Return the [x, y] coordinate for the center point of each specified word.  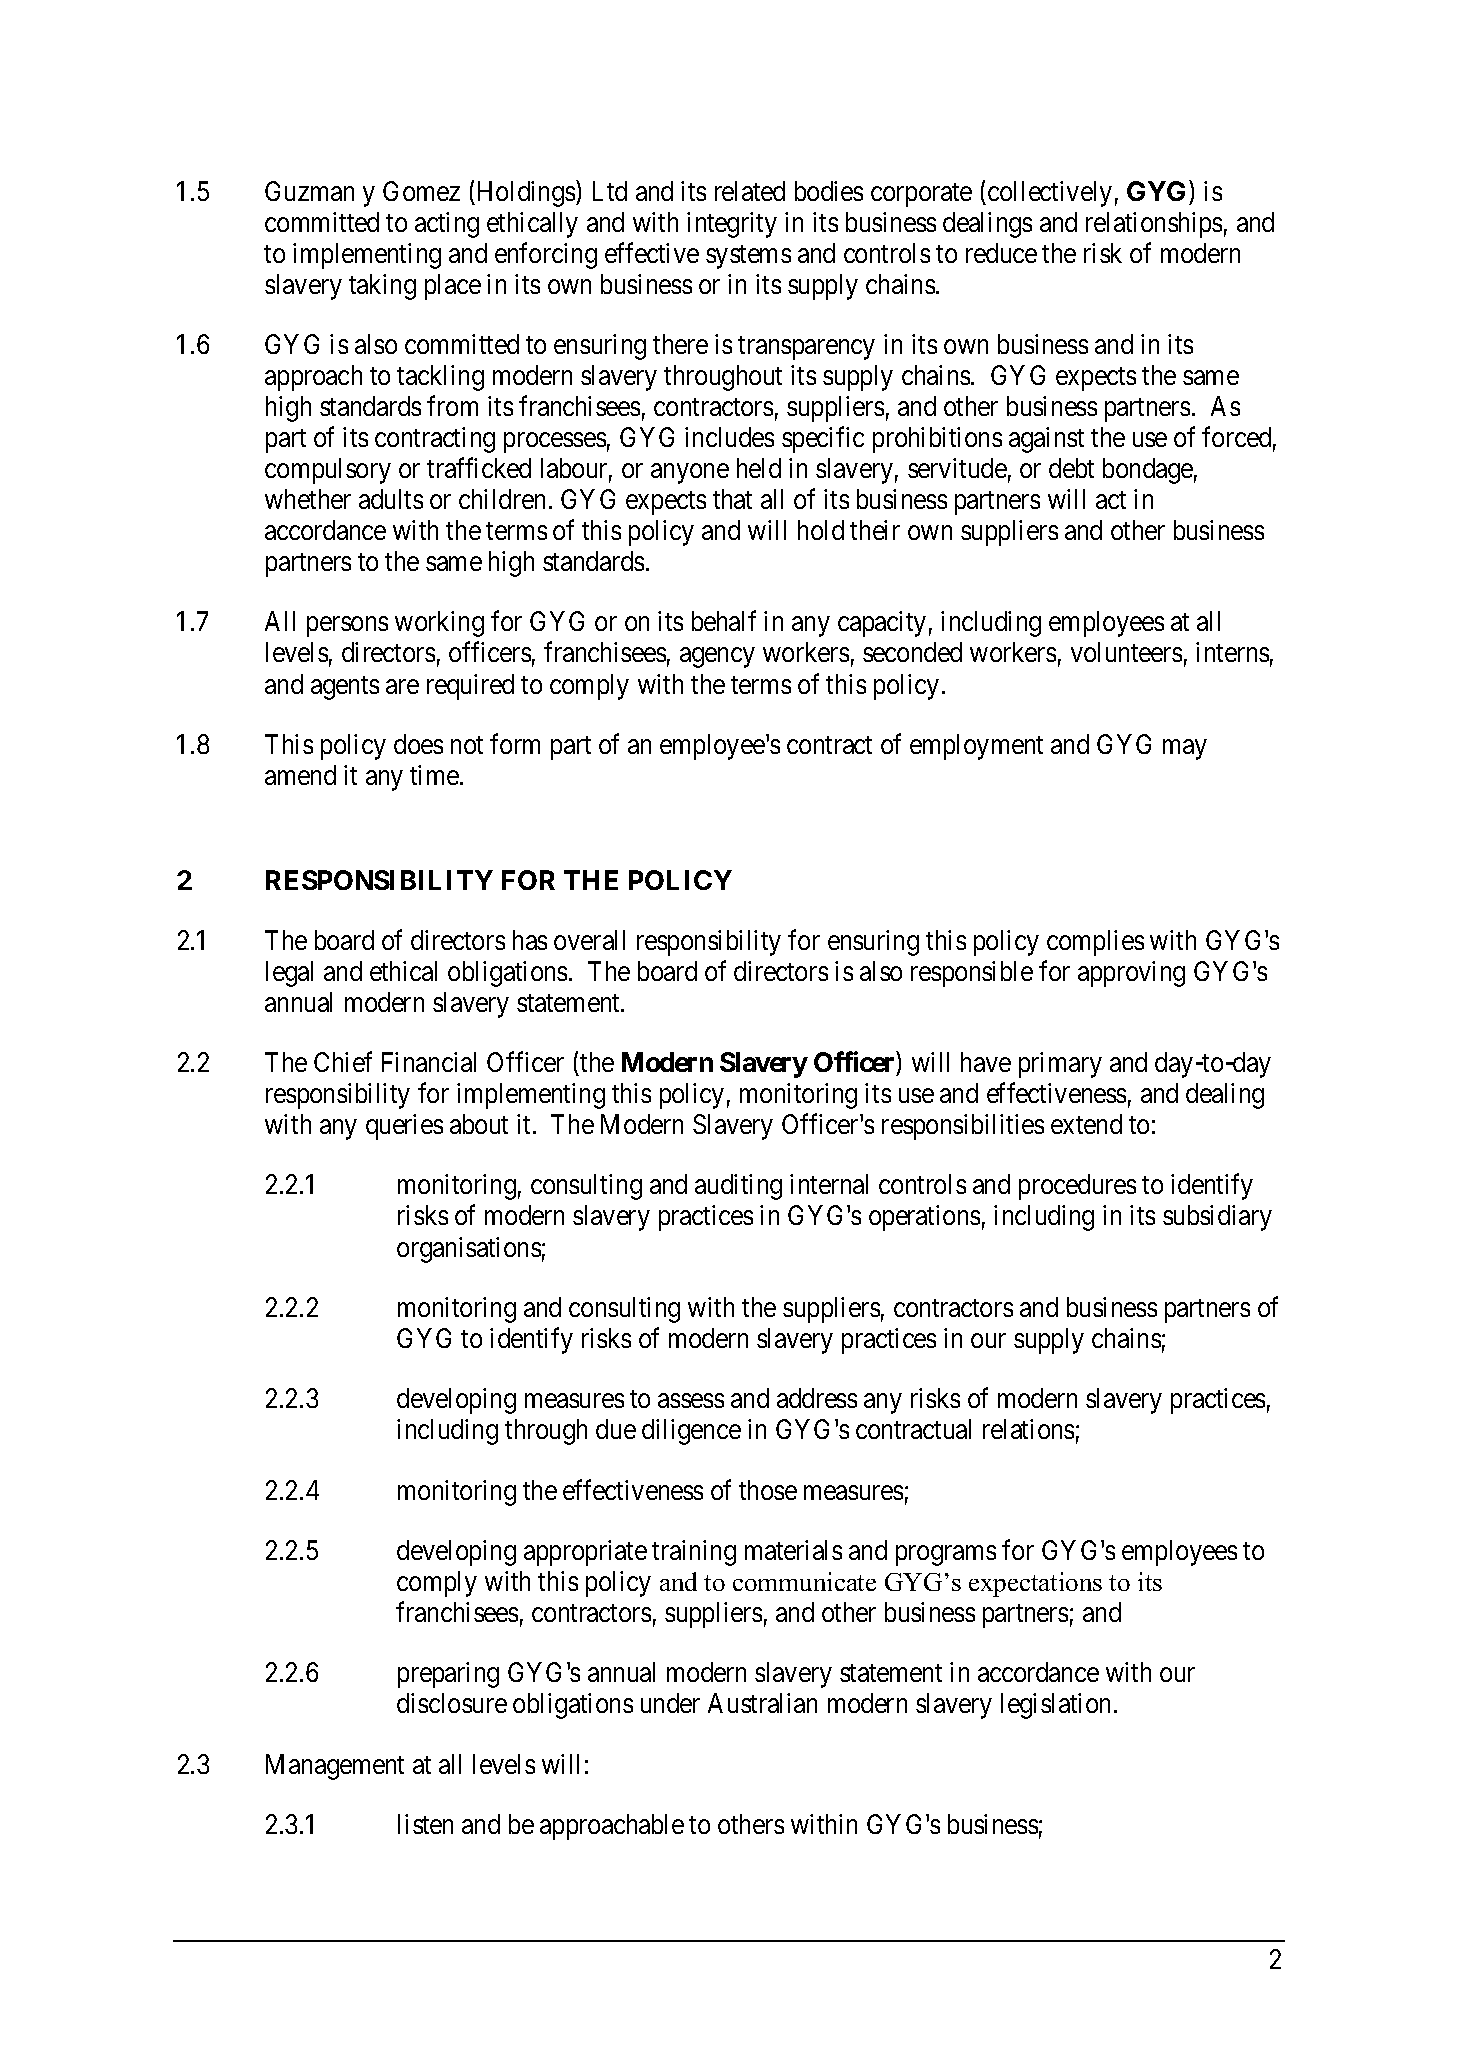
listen [425, 1824]
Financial [429, 1062]
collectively [1050, 194]
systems [748, 257]
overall [589, 940]
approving [1131, 974]
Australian [762, 1703]
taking [382, 287]
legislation [1055, 1706]
